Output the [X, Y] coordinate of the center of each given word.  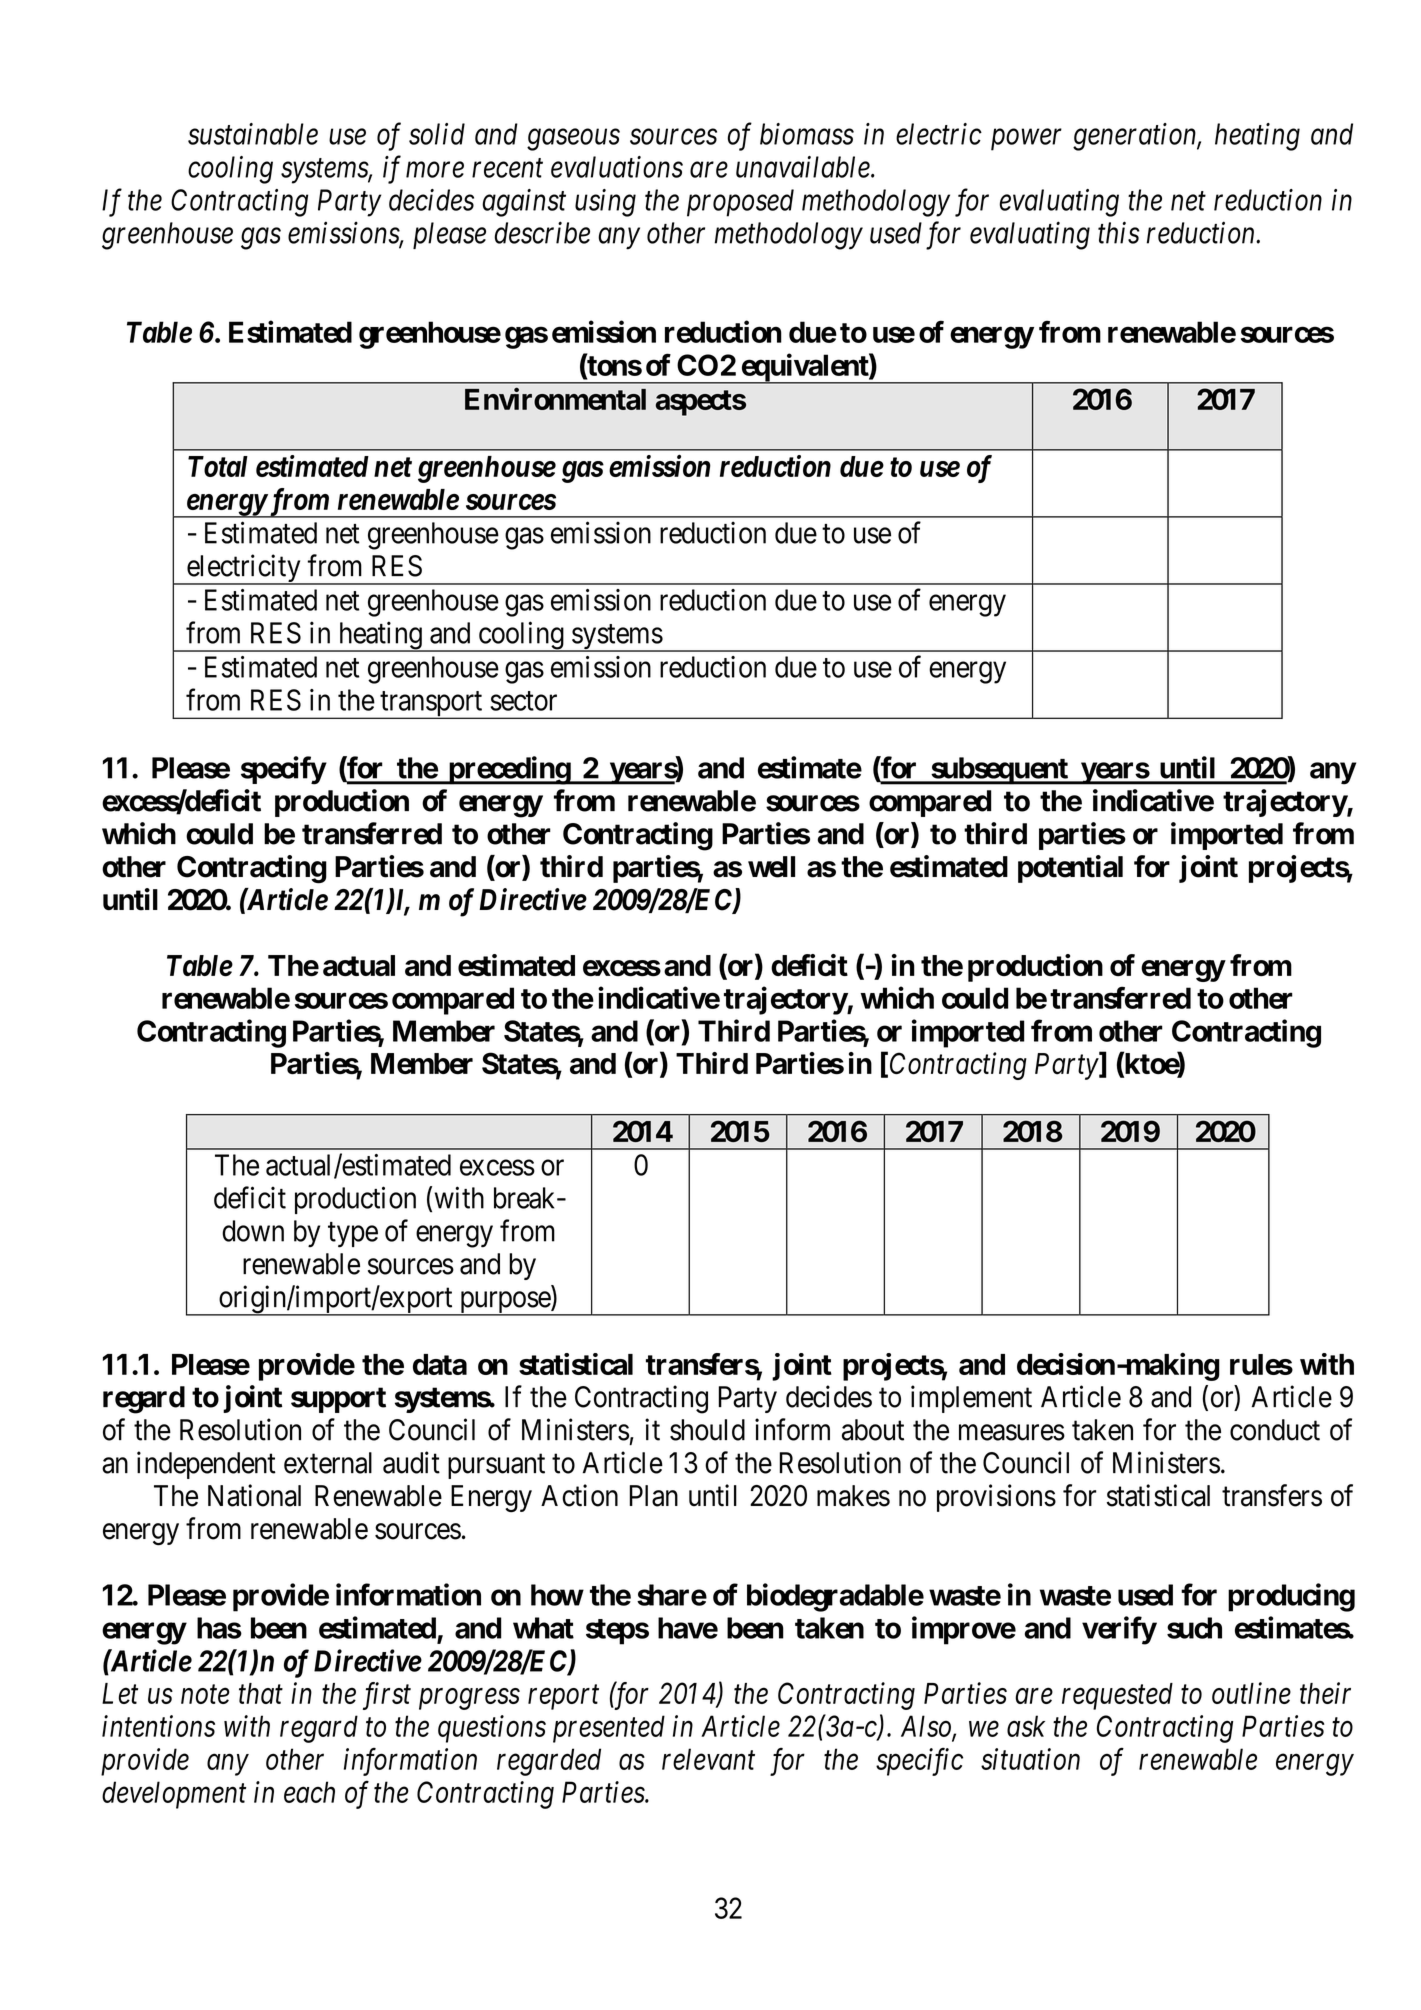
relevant [708, 1759]
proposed [740, 203]
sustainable [253, 134]
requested [1117, 1696]
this [1119, 232]
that [261, 1693]
